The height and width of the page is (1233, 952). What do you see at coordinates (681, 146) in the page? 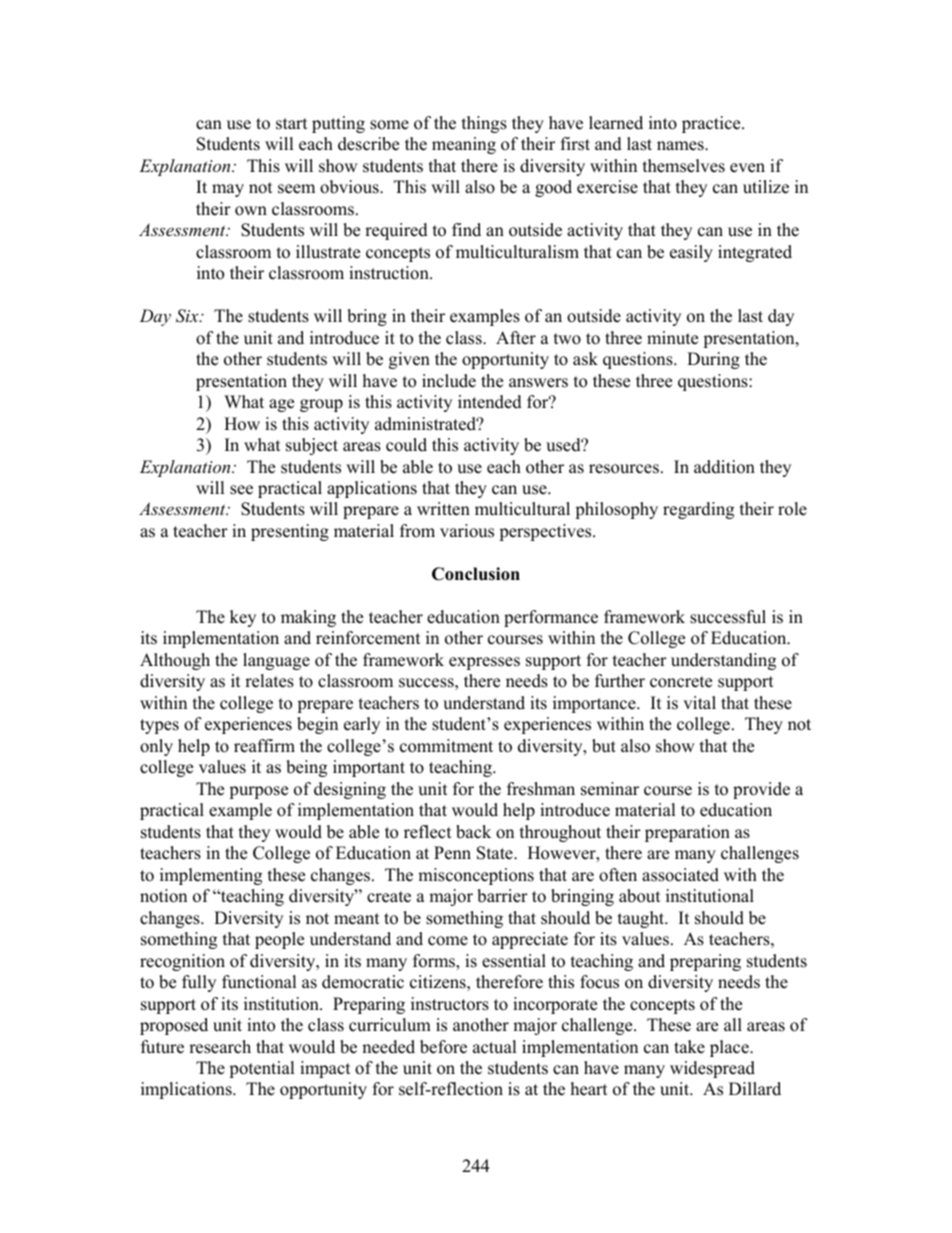
I see `names` at bounding box center [681, 146].
